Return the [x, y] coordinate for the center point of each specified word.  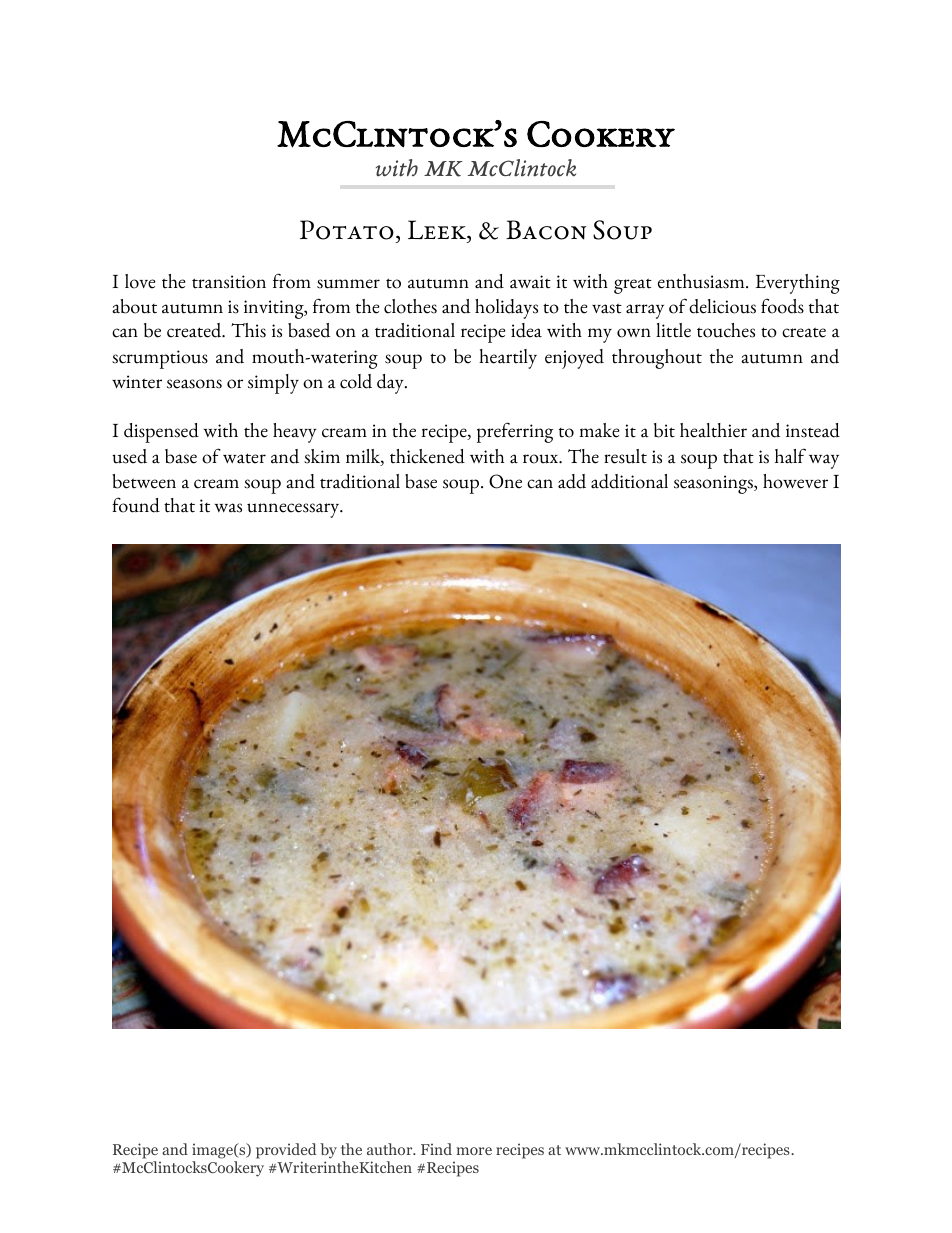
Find [436, 1149]
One [505, 481]
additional [629, 481]
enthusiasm [702, 281]
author [391, 1149]
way [824, 461]
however [795, 481]
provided [286, 1152]
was [228, 508]
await [530, 282]
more [474, 1151]
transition [229, 282]
